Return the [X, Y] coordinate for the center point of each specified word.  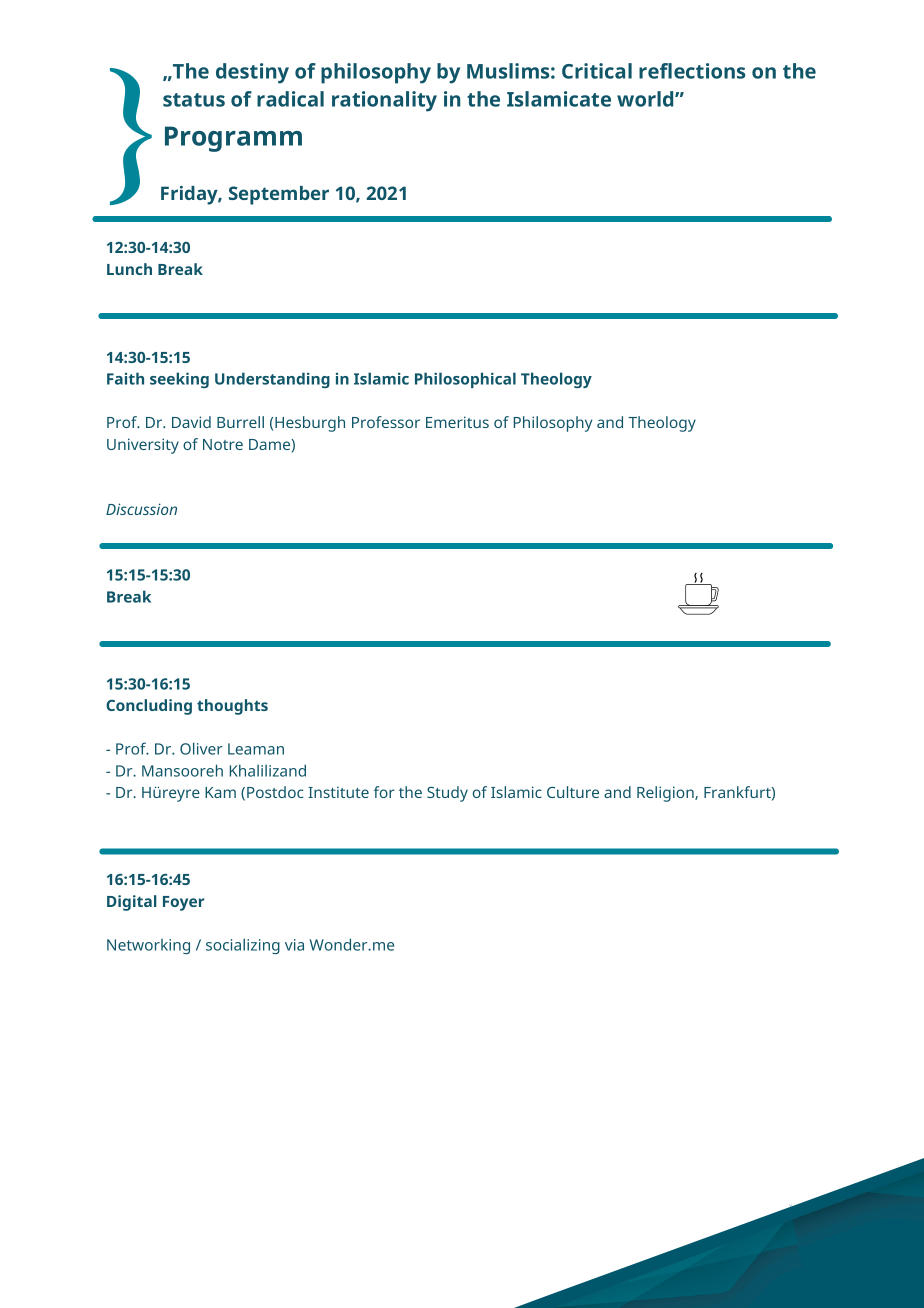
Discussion [141, 509]
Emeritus [457, 422]
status [194, 100]
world [646, 99]
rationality [384, 101]
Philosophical [465, 380]
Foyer [184, 903]
